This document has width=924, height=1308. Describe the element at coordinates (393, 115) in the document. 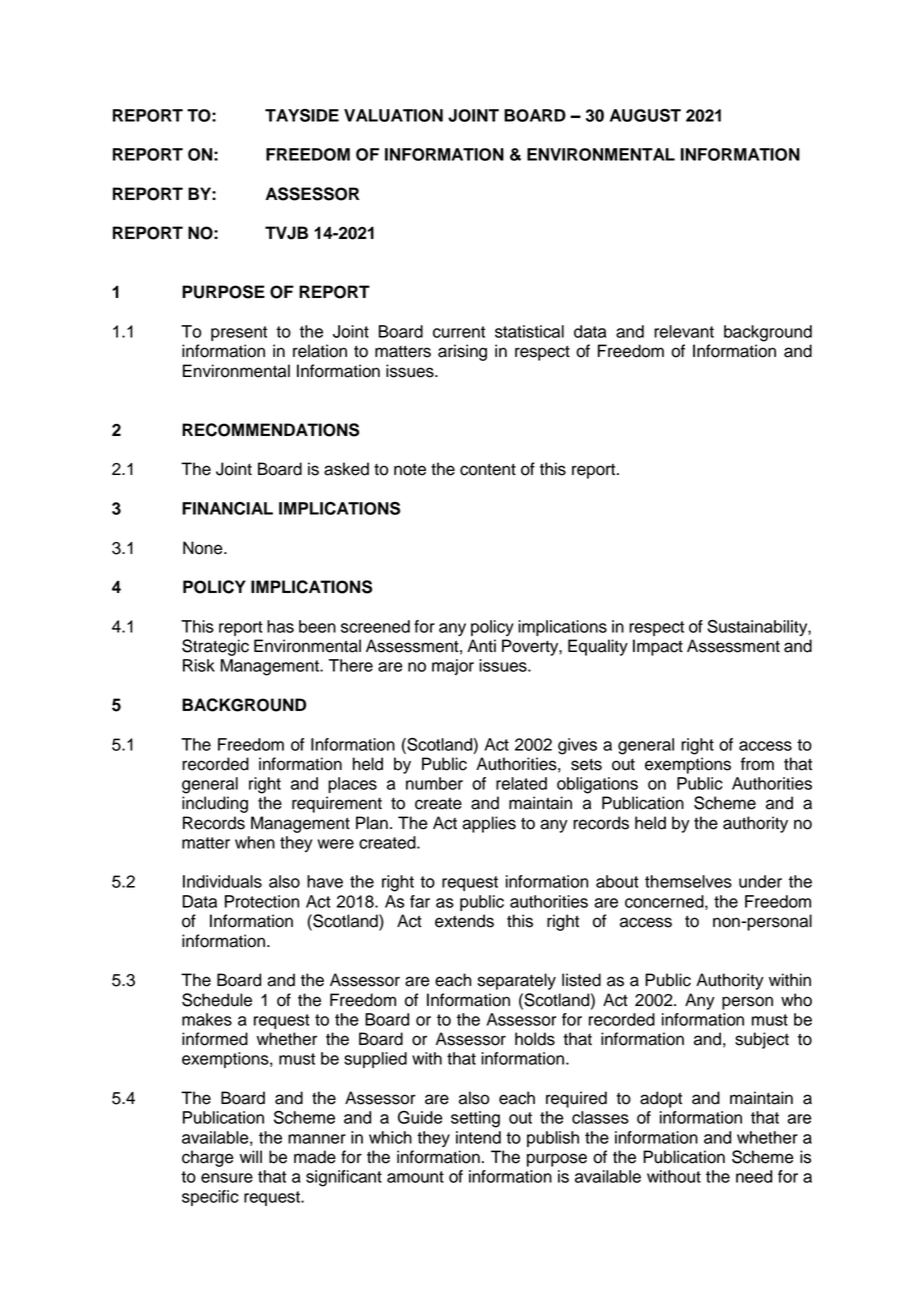

I see `VALUATION` at that location.
